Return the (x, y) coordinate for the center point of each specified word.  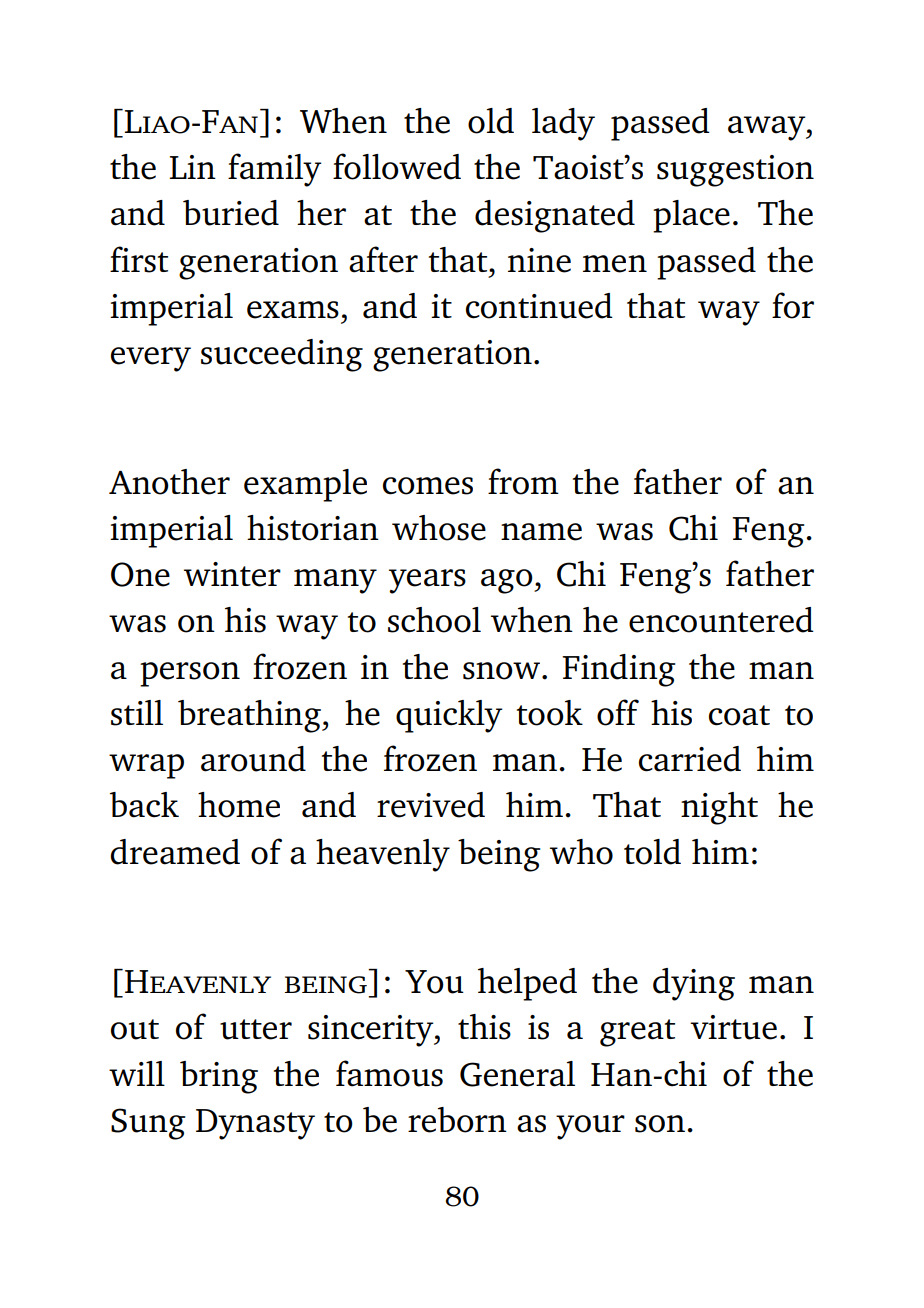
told (652, 852)
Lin (192, 167)
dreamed (175, 852)
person (190, 674)
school (434, 620)
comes (428, 486)
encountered (721, 620)
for (793, 305)
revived (431, 805)
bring (219, 1077)
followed (397, 166)
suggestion (735, 171)
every (151, 359)
